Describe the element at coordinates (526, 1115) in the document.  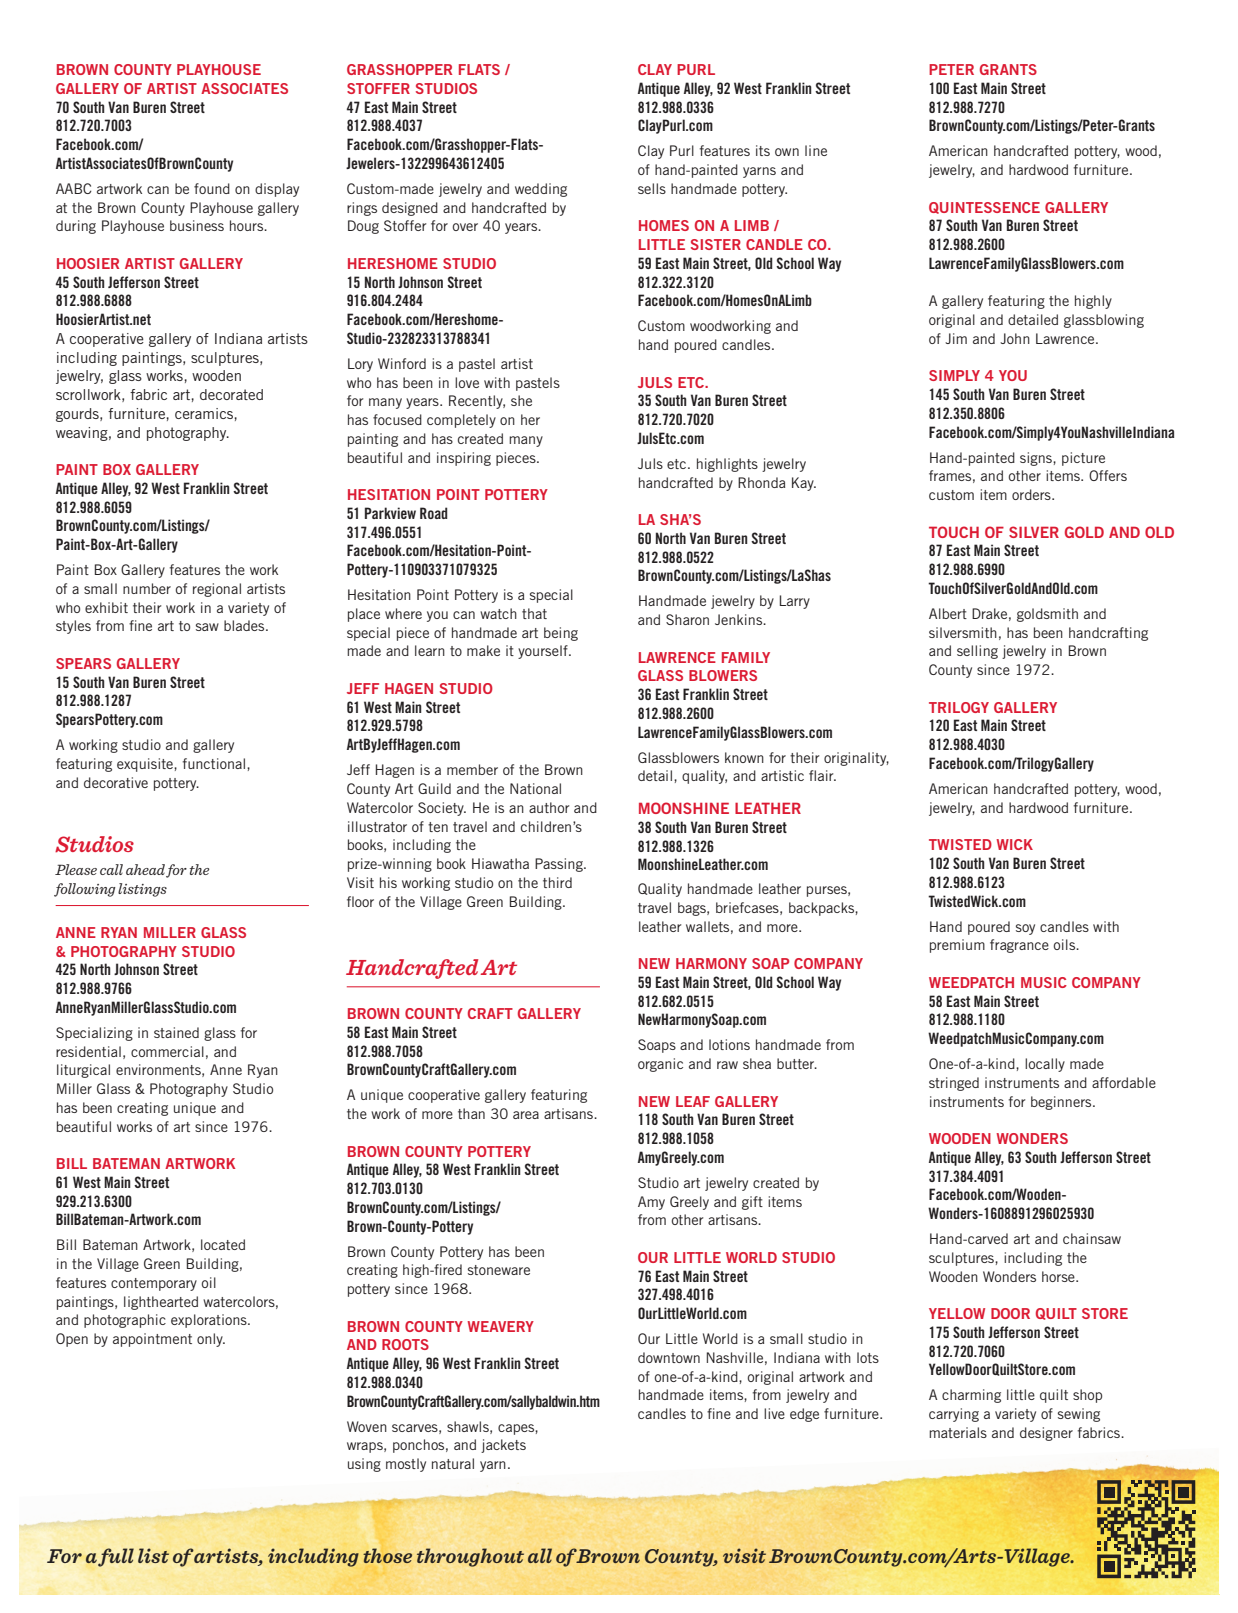
I see `area` at that location.
